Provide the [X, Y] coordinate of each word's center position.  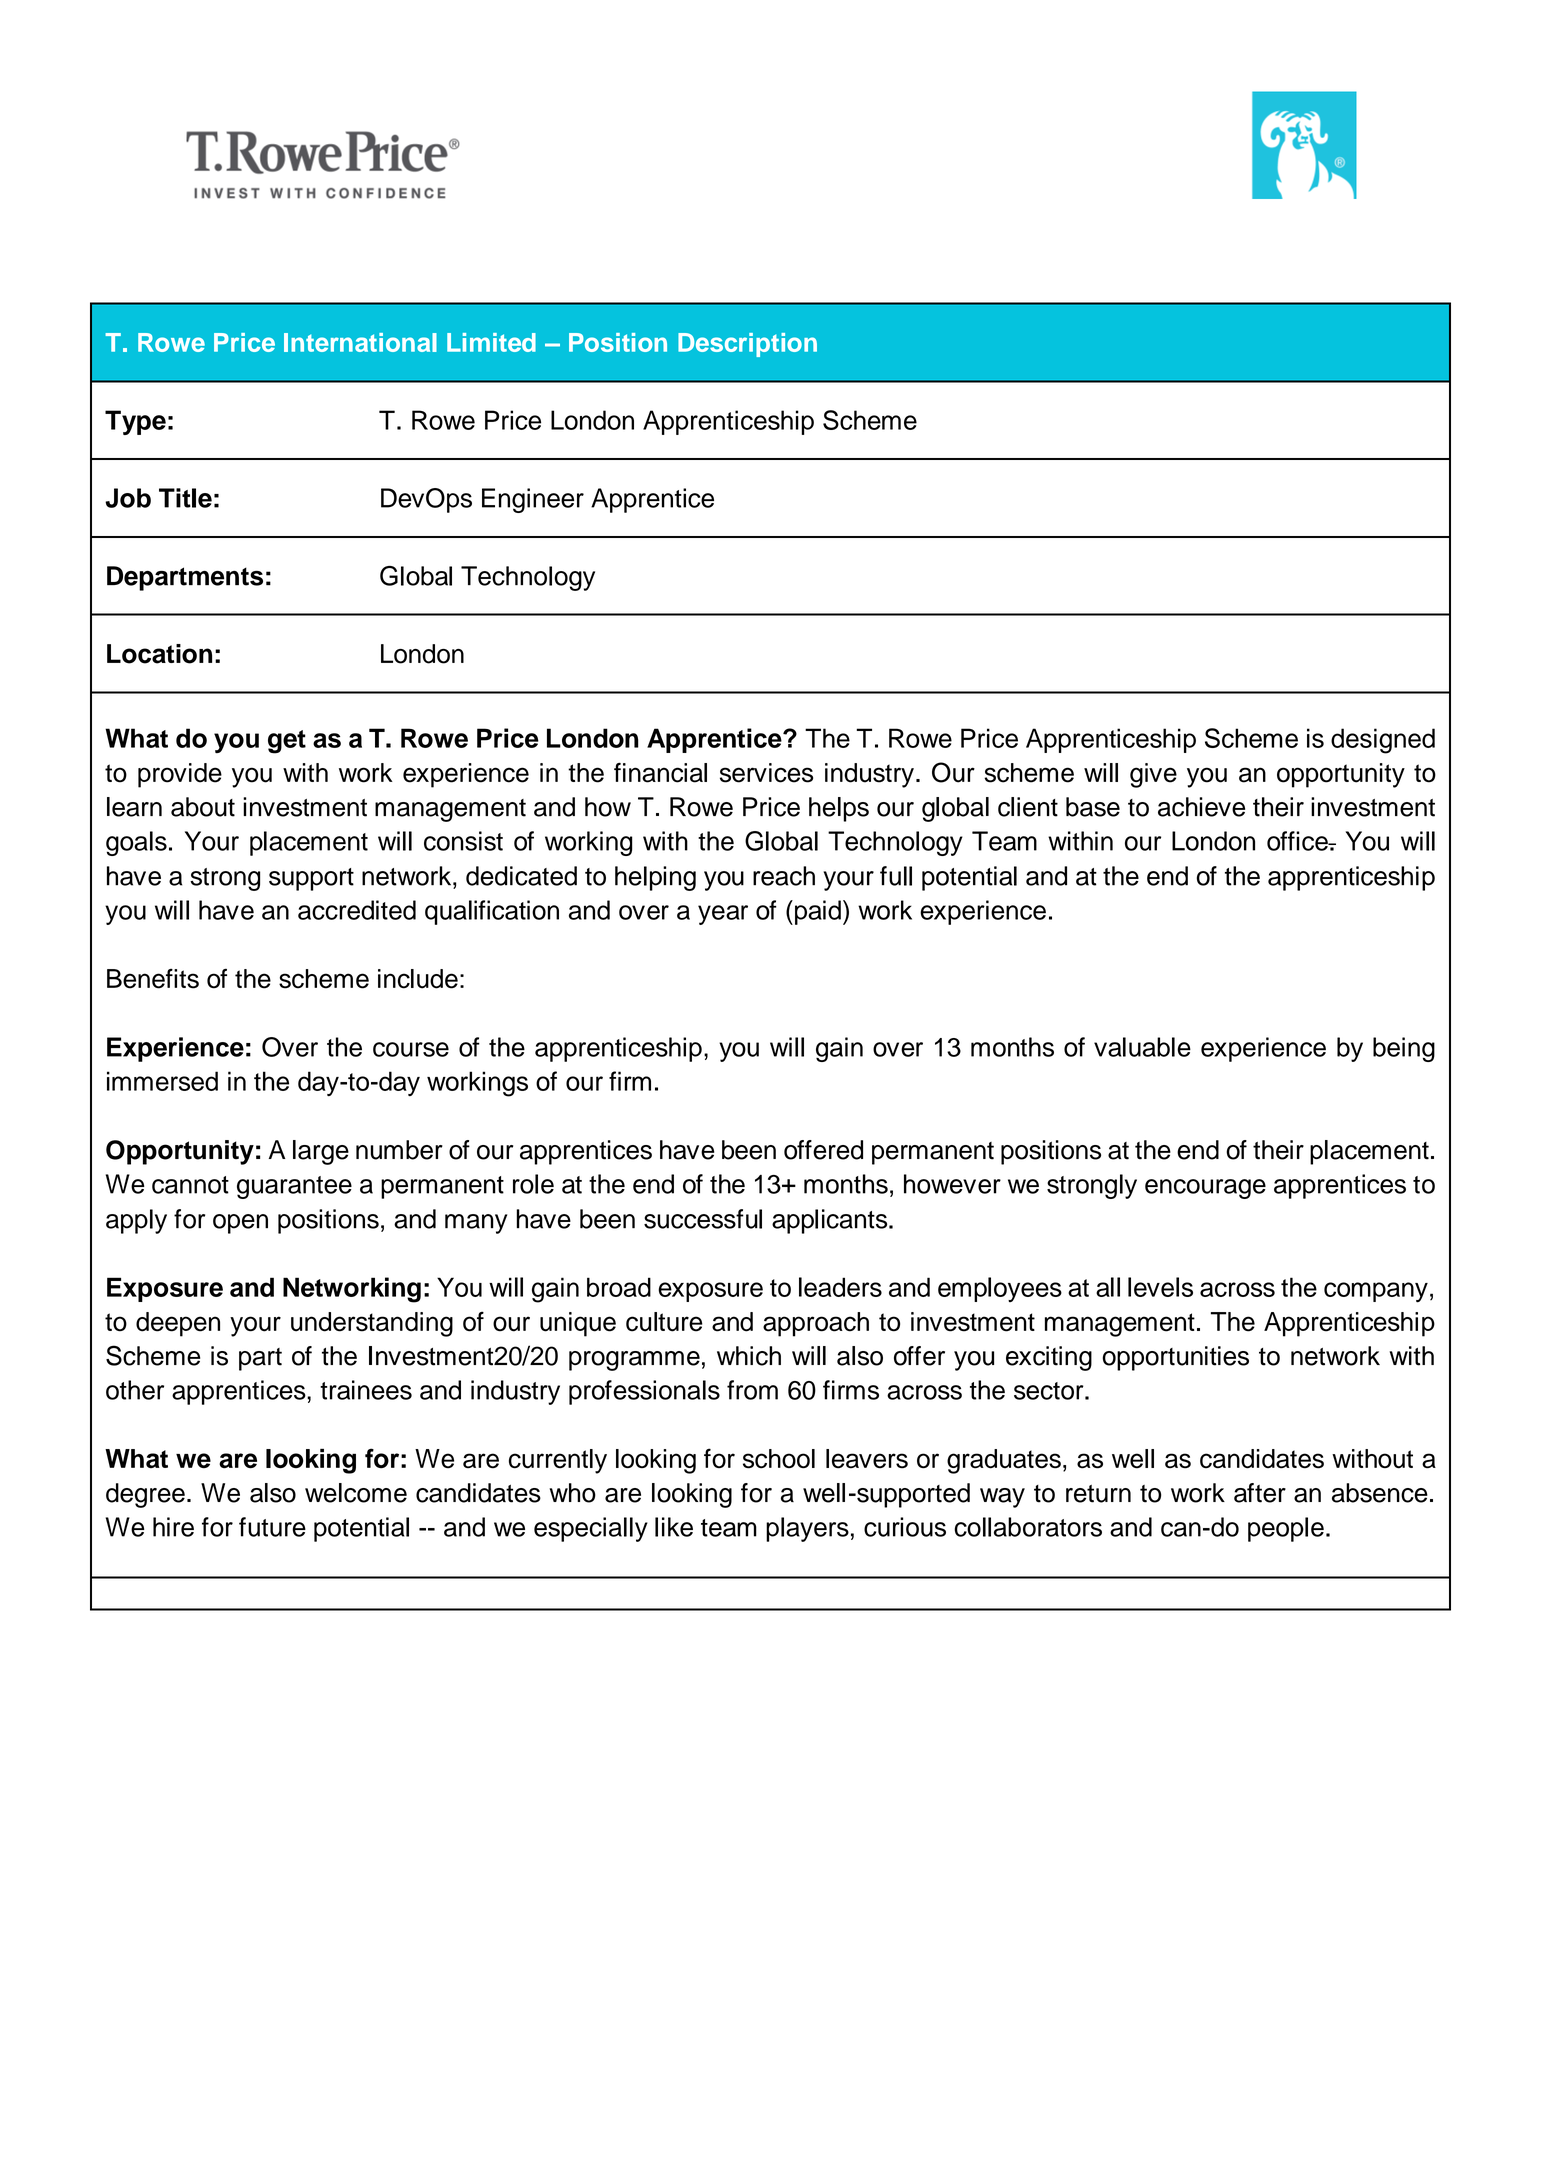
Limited [491, 342]
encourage [1205, 1189]
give [1153, 775]
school [779, 1459]
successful [703, 1219]
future [272, 1527]
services [766, 773]
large [321, 1152]
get [287, 742]
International [360, 342]
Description [747, 345]
